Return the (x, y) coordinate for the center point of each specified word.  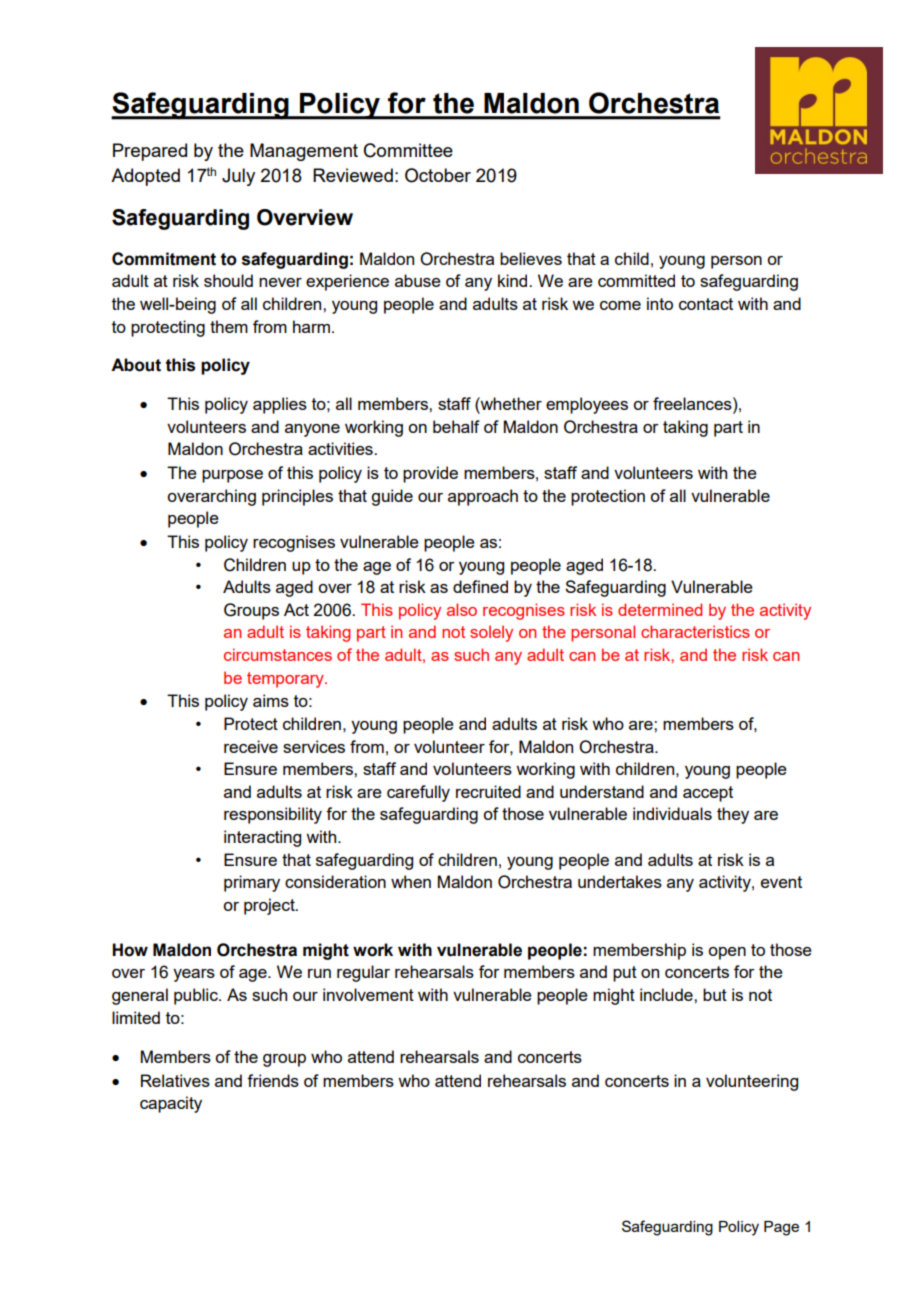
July (238, 177)
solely (491, 633)
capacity (171, 1104)
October (438, 175)
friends (273, 1080)
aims (271, 700)
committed (636, 280)
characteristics (695, 631)
